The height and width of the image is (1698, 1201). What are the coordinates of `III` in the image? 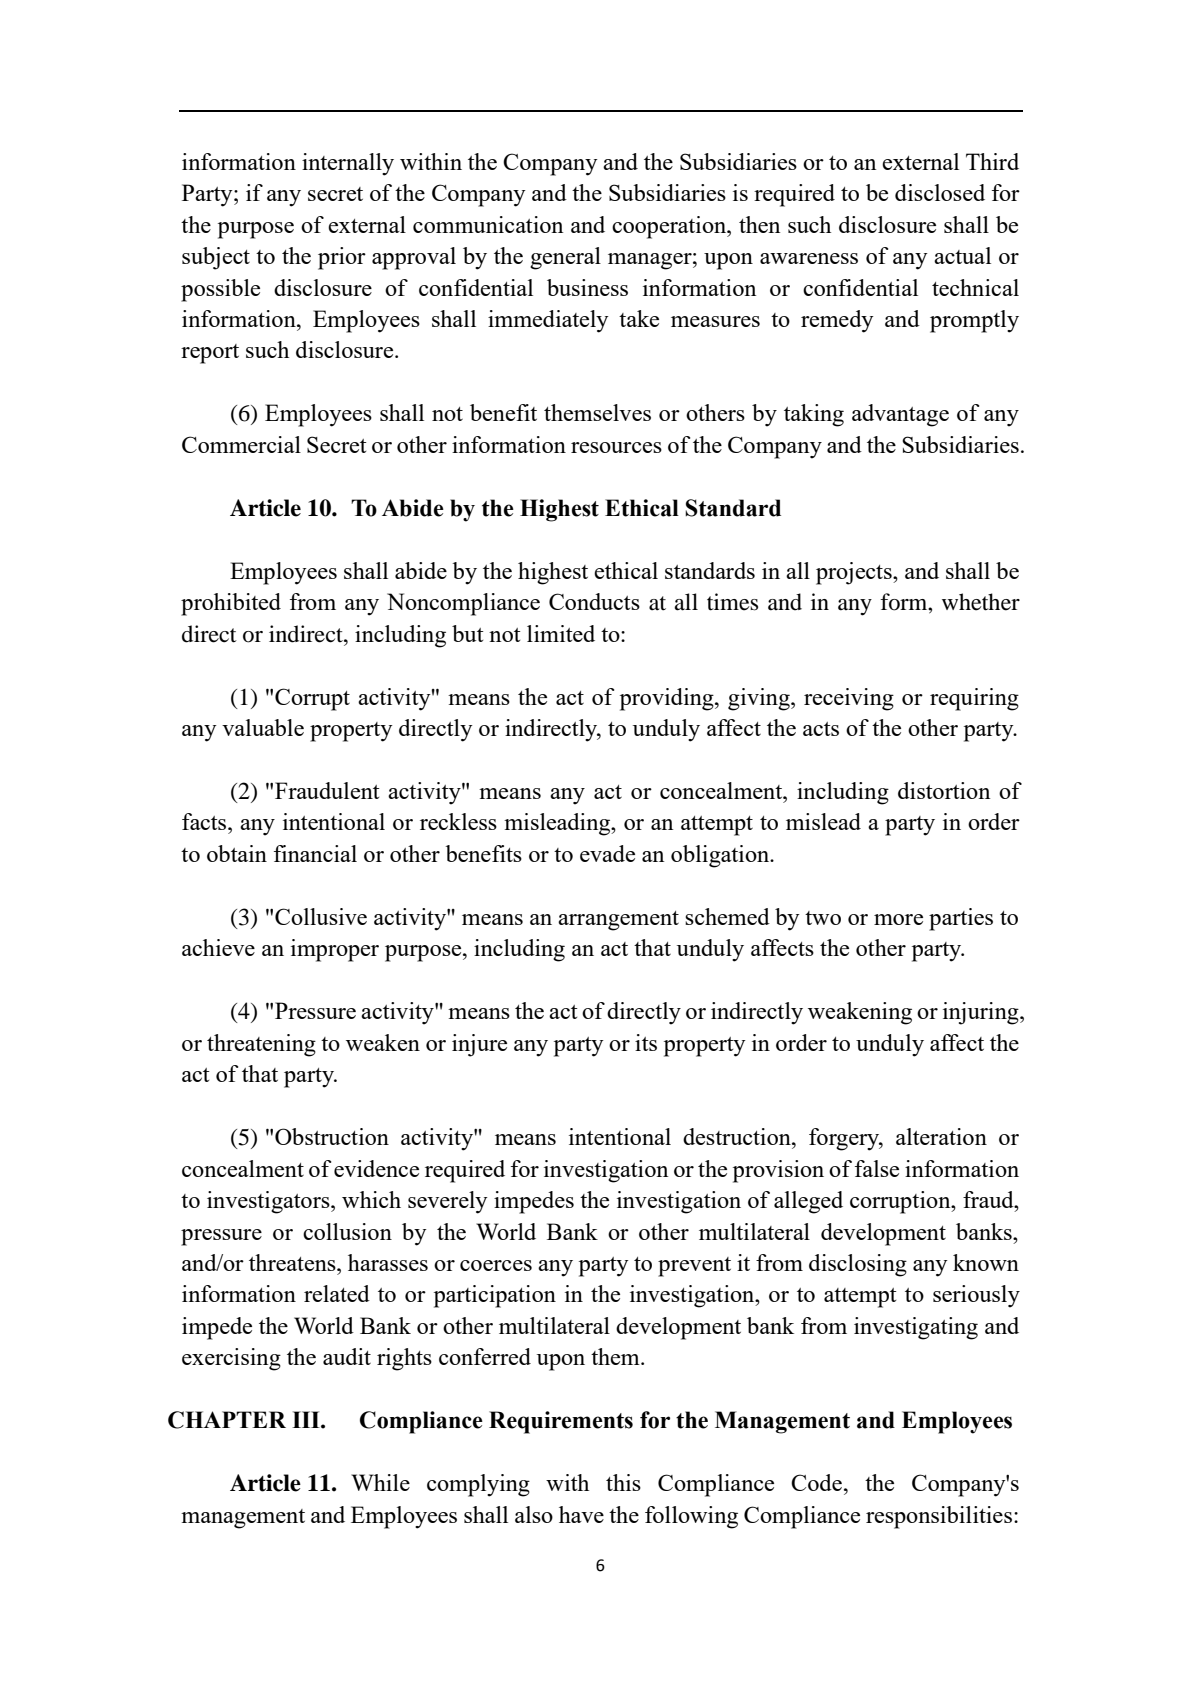 It's located at (307, 1419).
